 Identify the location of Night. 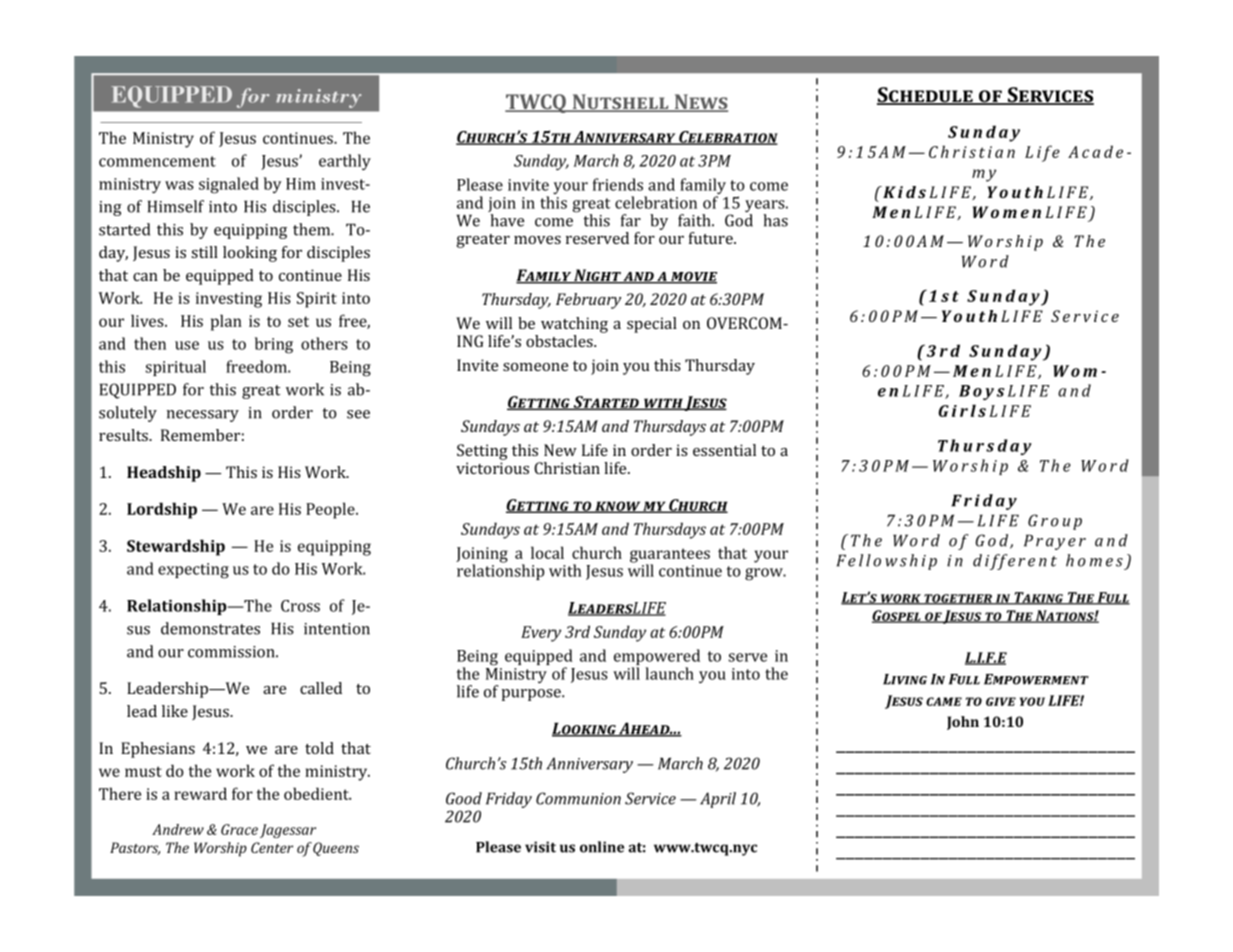
(597, 276).
